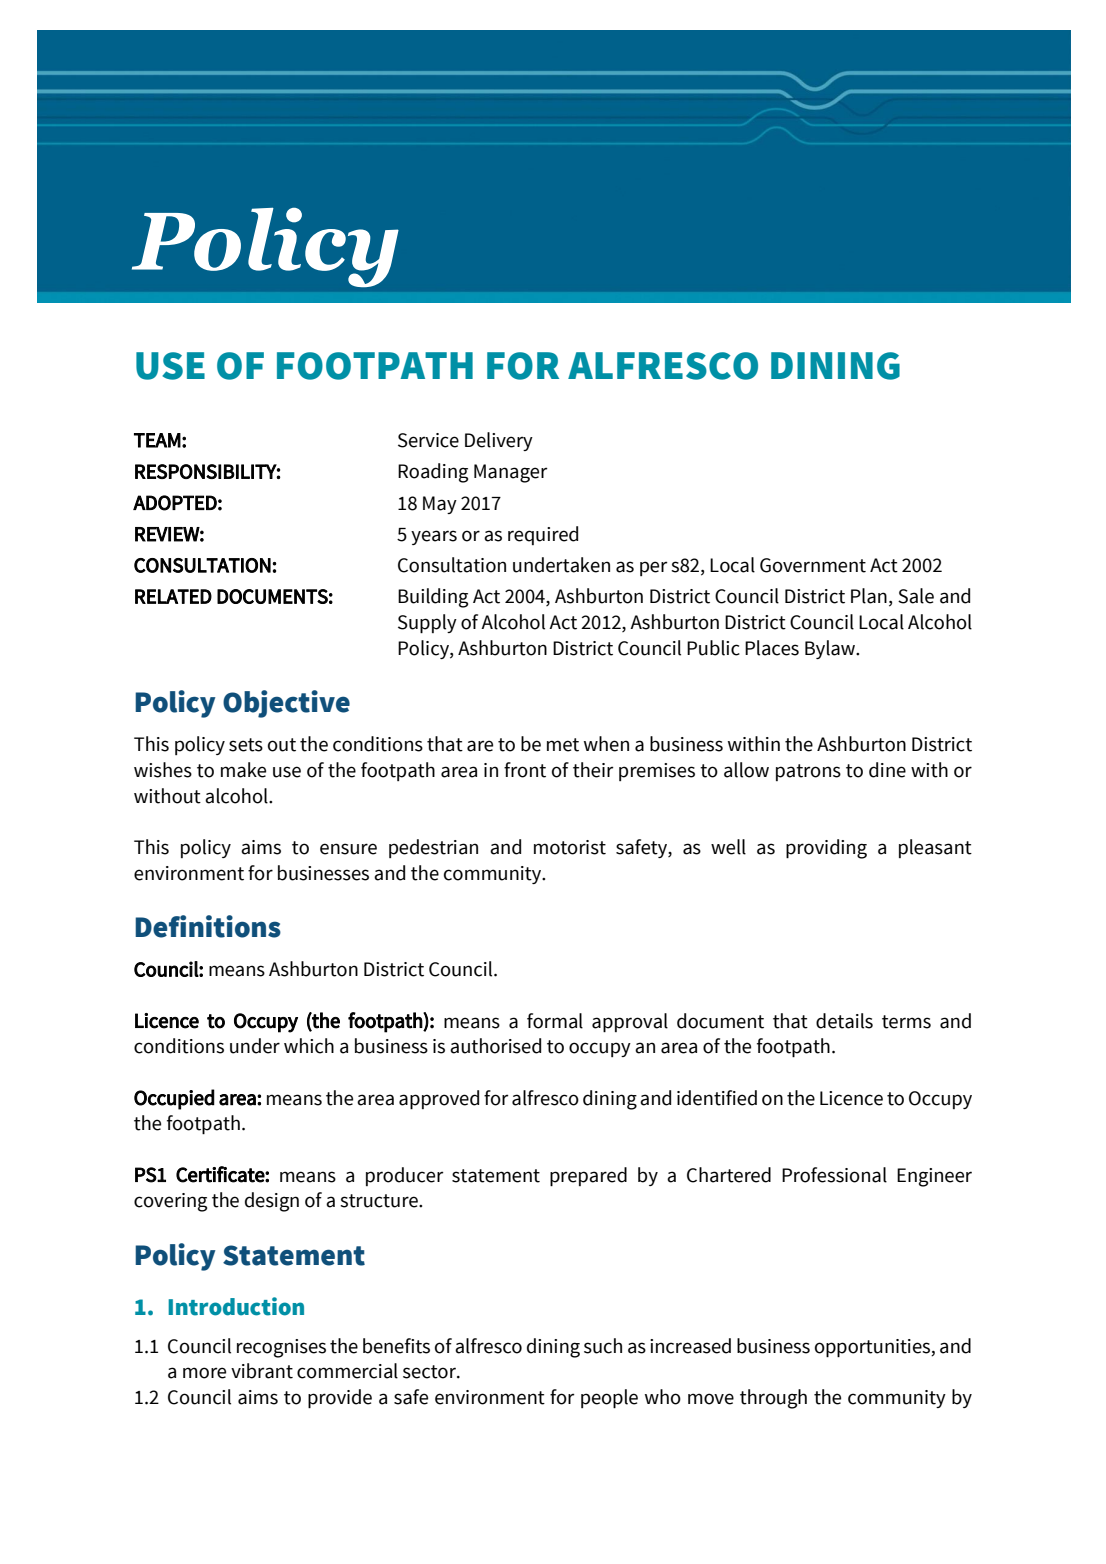 Image resolution: width=1106 pixels, height=1564 pixels. Describe the element at coordinates (262, 1371) in the screenshot. I see `vibrant` at that location.
